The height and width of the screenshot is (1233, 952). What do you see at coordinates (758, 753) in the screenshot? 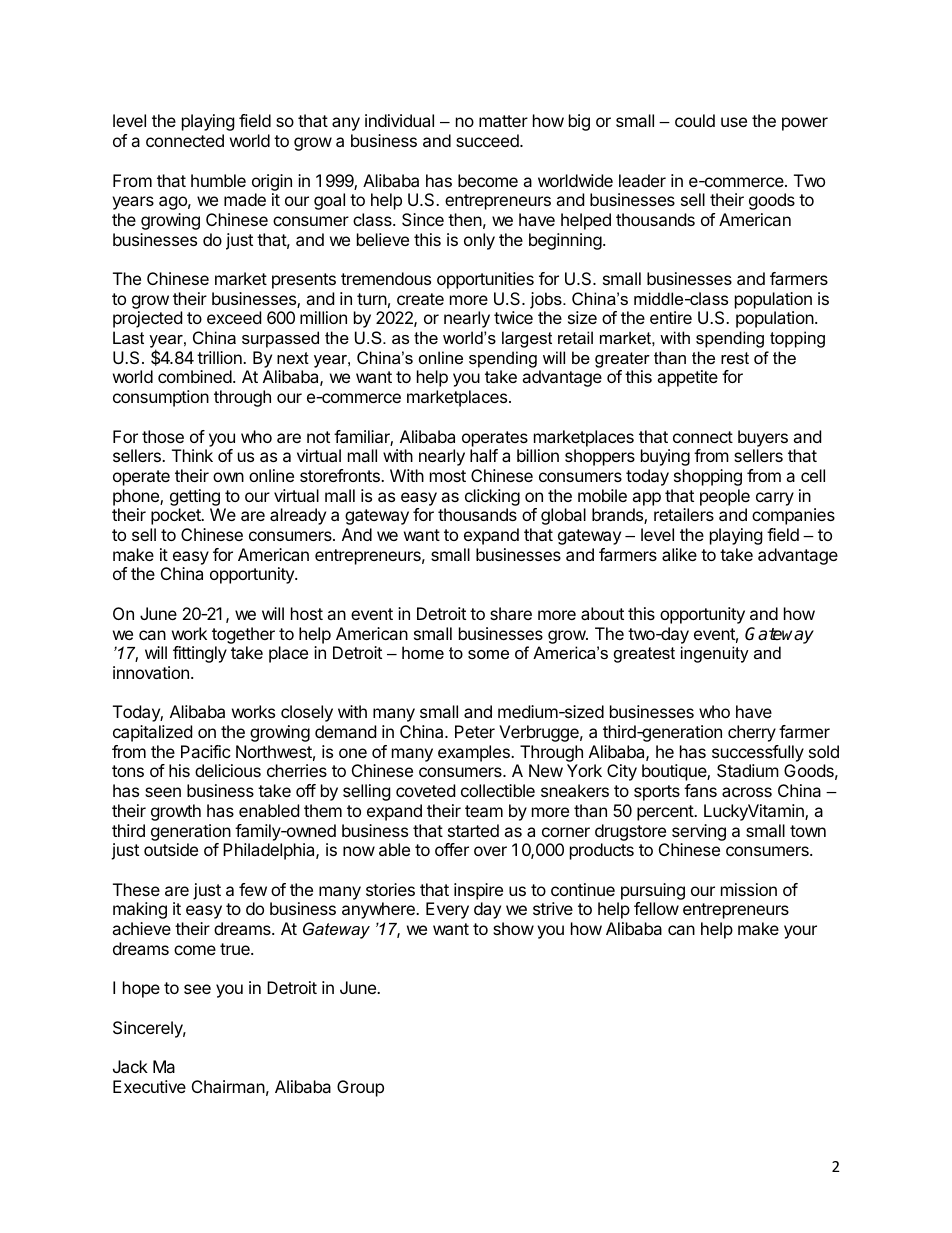
I see `successfully` at bounding box center [758, 753].
